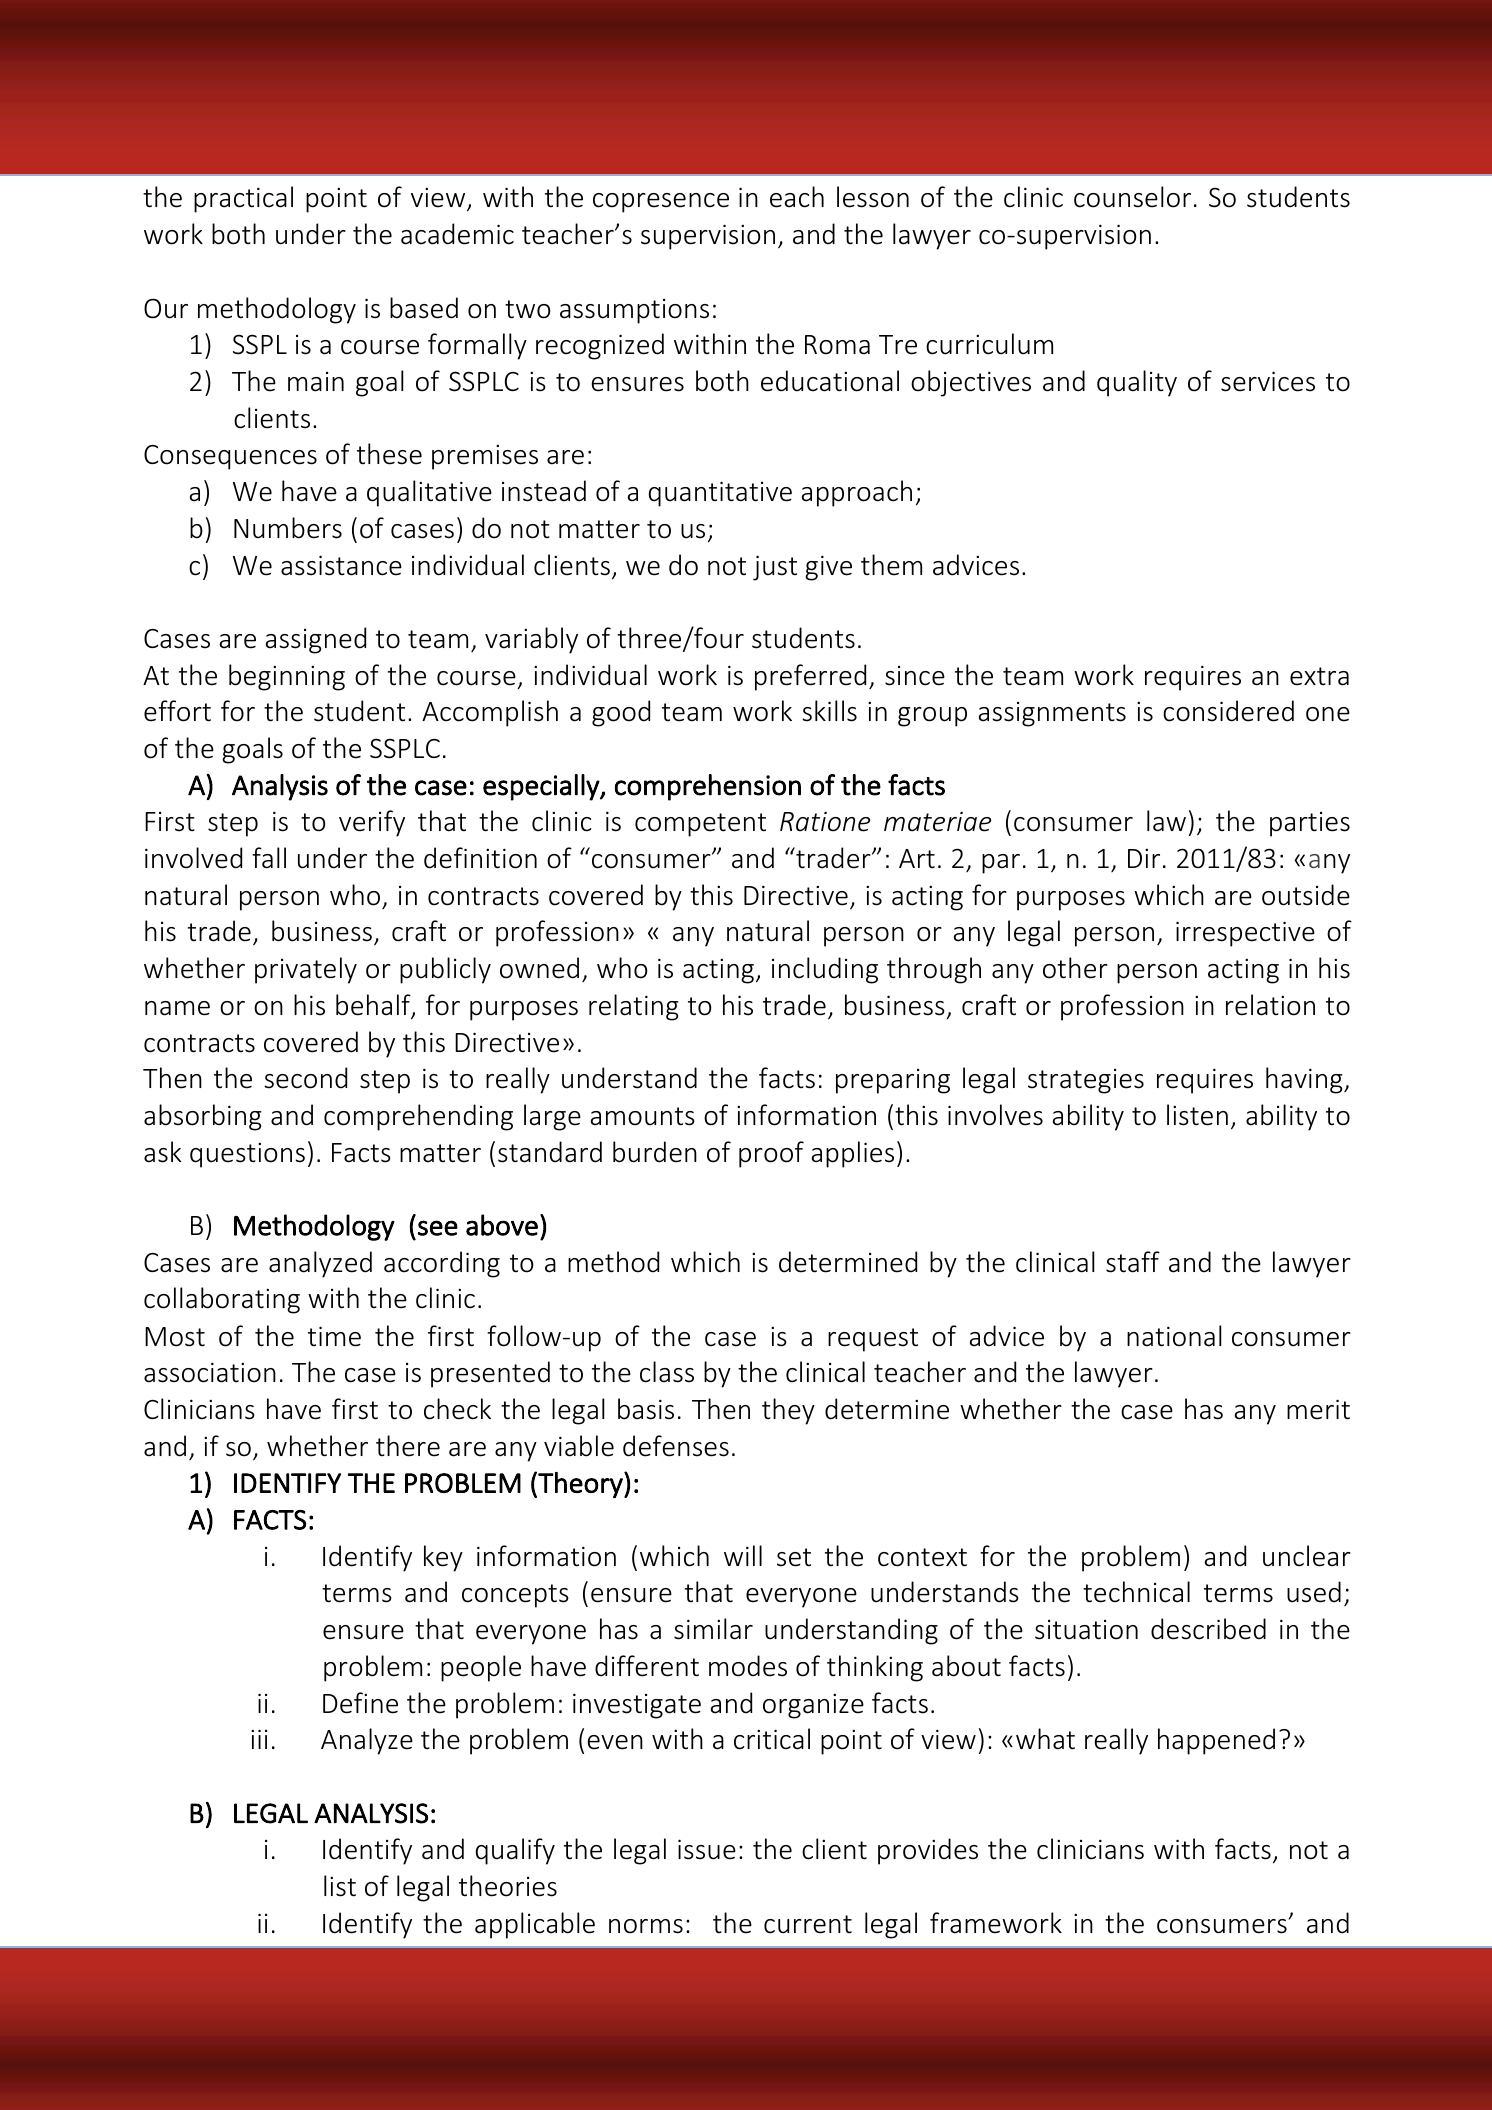 The image size is (1492, 2110). I want to click on practical, so click(243, 199).
